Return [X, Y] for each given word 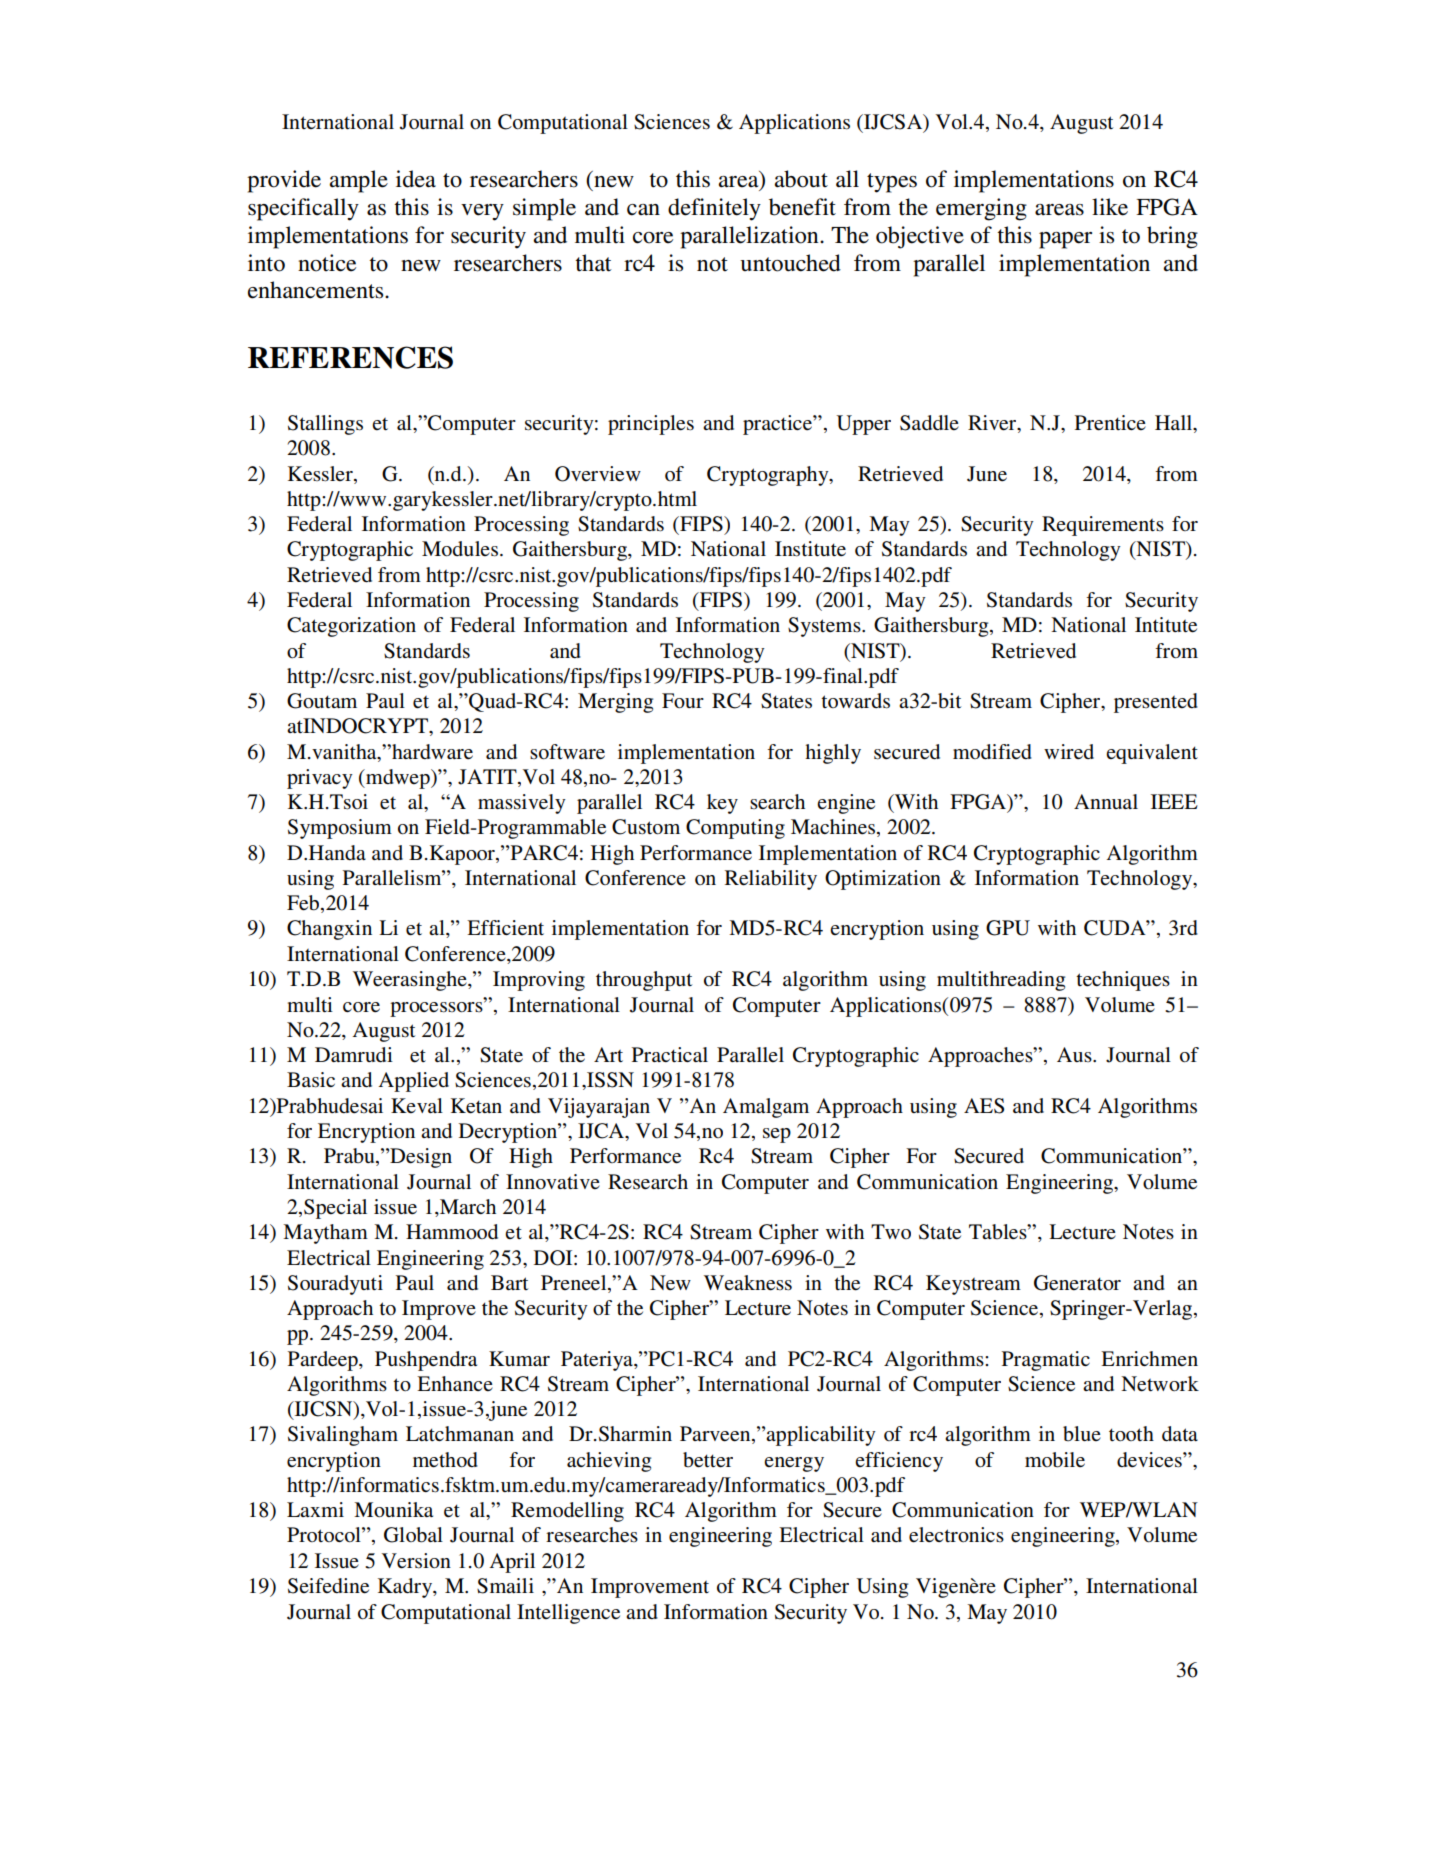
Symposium [340, 829]
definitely [714, 209]
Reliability [771, 880]
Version [416, 1561]
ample [359, 181]
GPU [1008, 928]
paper [1065, 240]
